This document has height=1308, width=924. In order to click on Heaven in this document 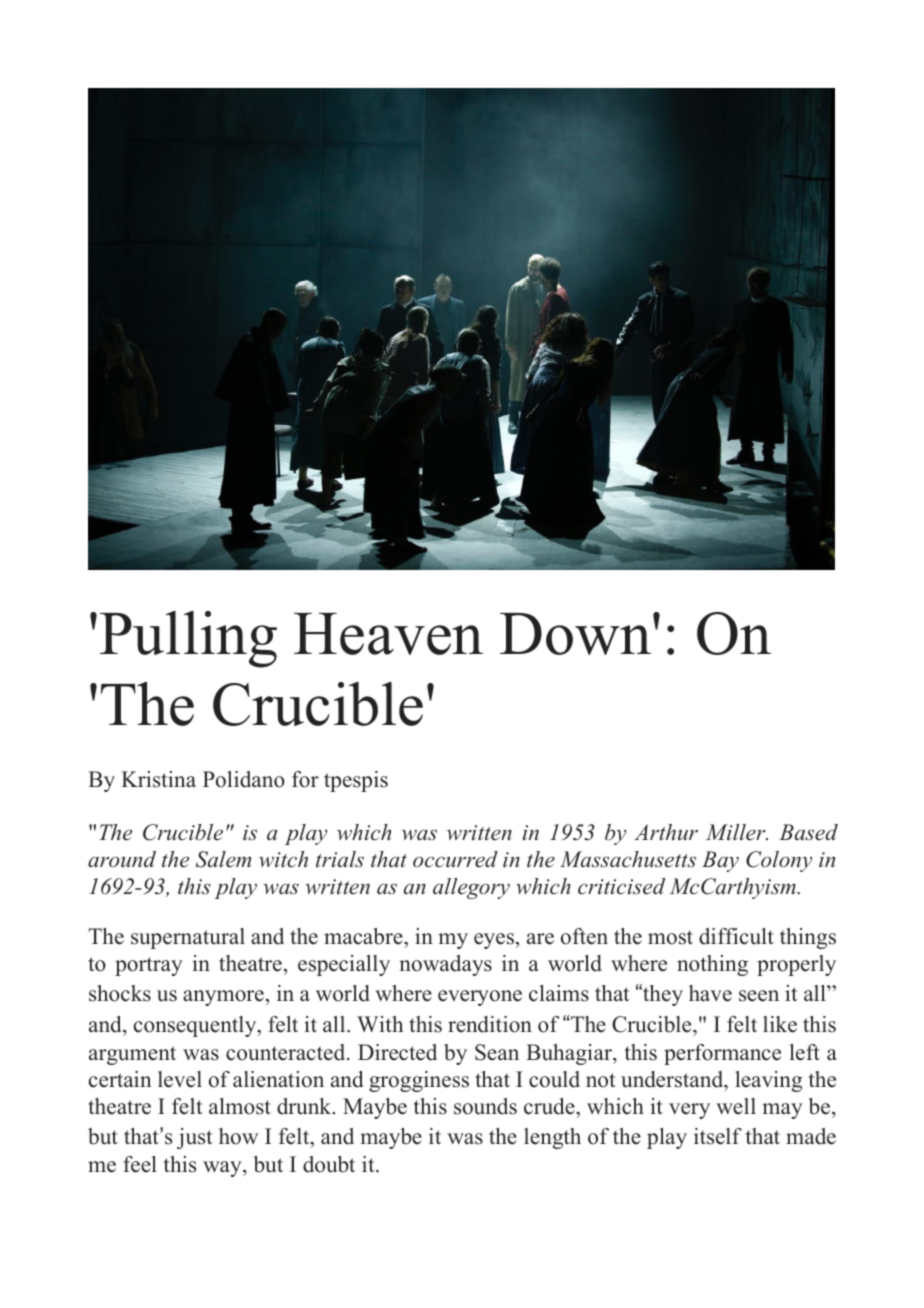, I will do `click(388, 634)`.
